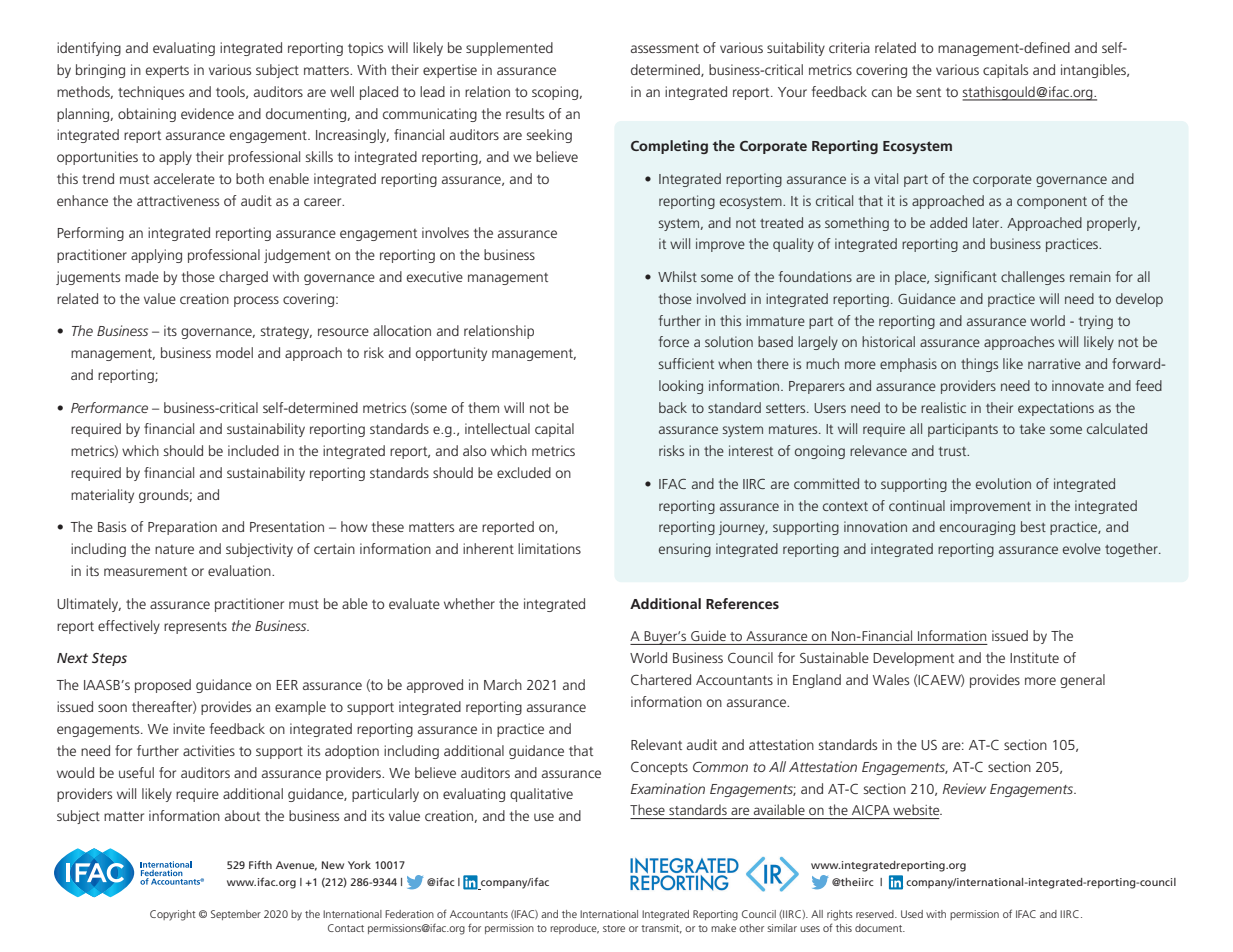 The image size is (1233, 952). I want to click on general, so click(1082, 681).
